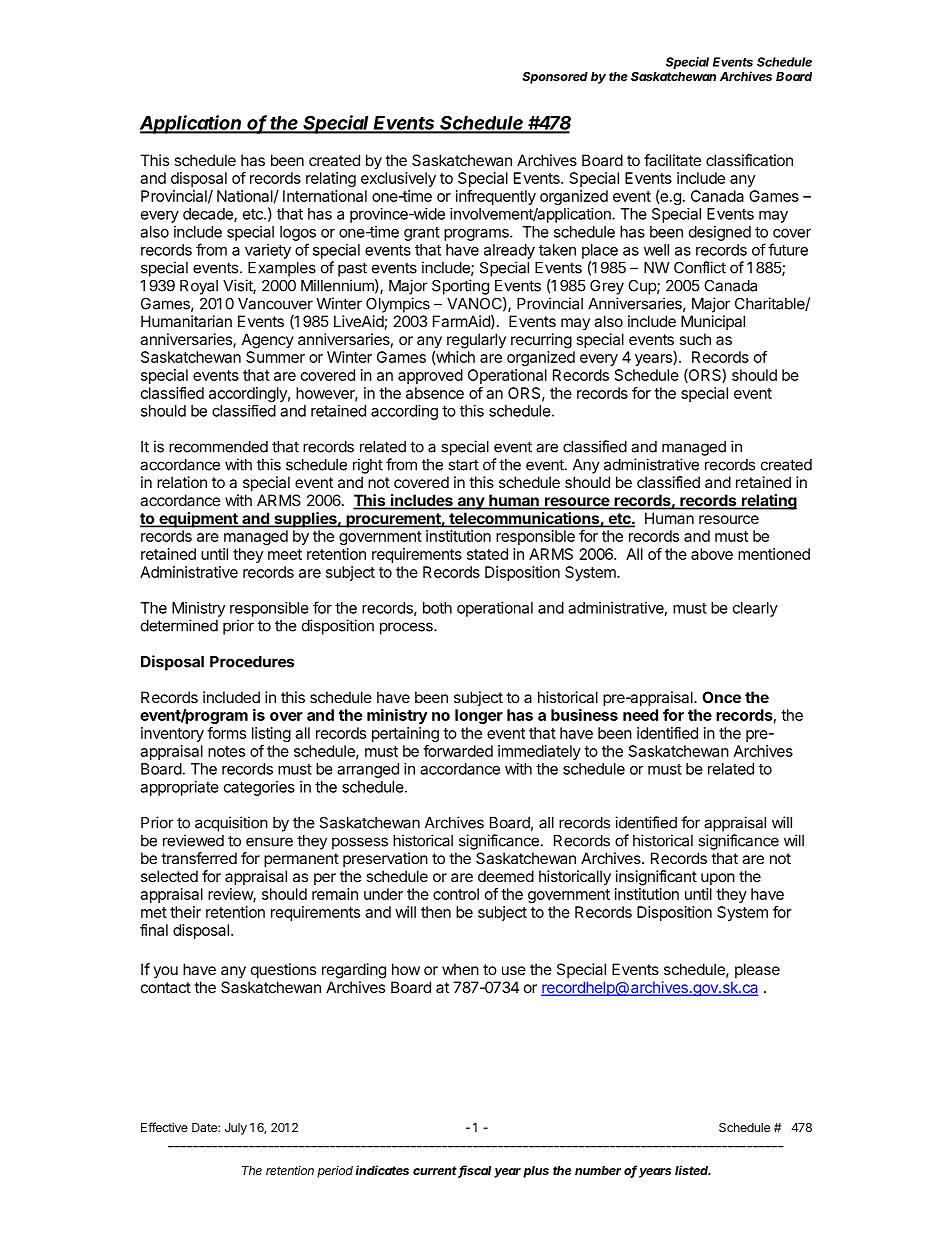 Image resolution: width=952 pixels, height=1233 pixels. What do you see at coordinates (755, 609) in the document?
I see `clearly` at bounding box center [755, 609].
